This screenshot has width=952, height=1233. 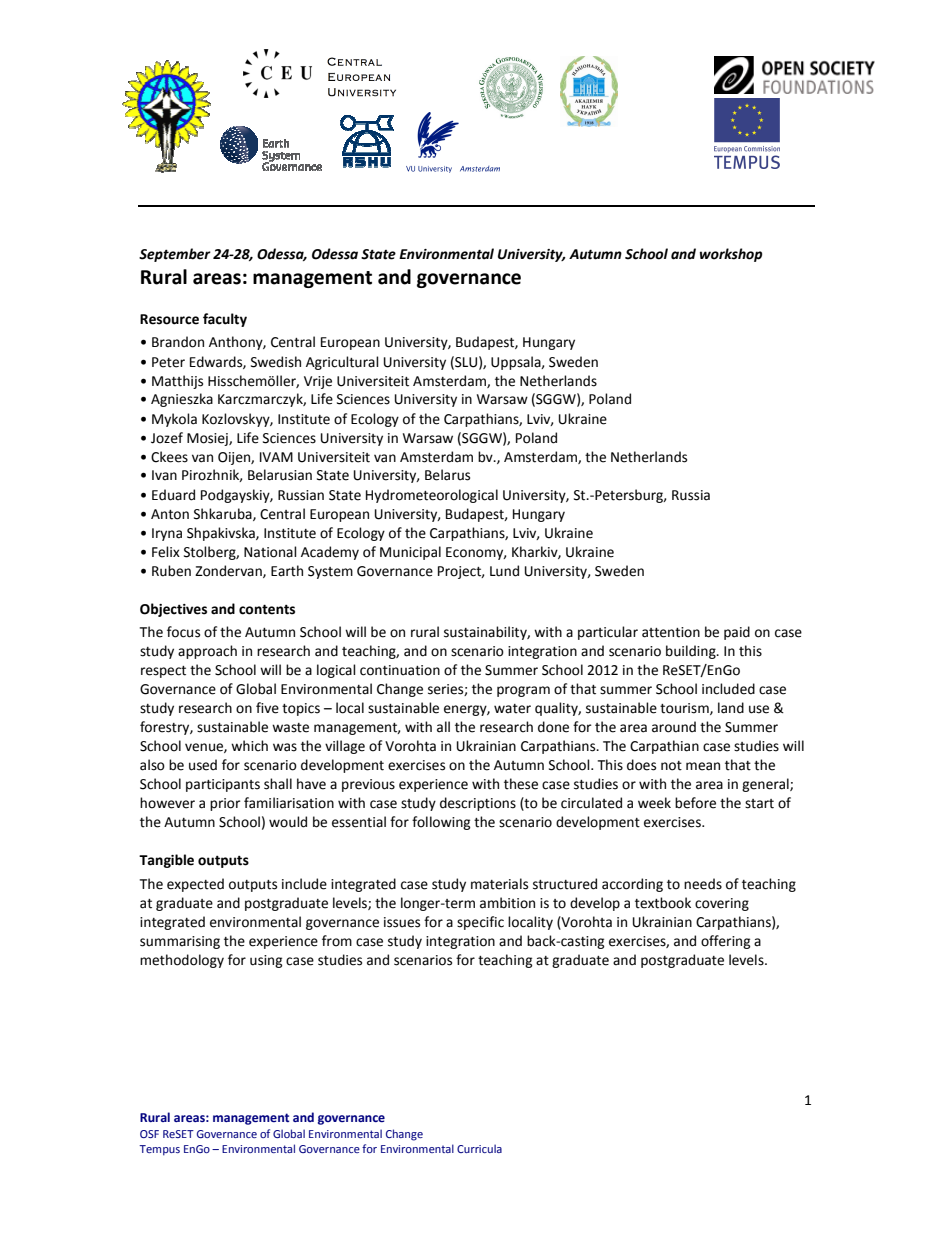 I want to click on five, so click(x=267, y=708).
